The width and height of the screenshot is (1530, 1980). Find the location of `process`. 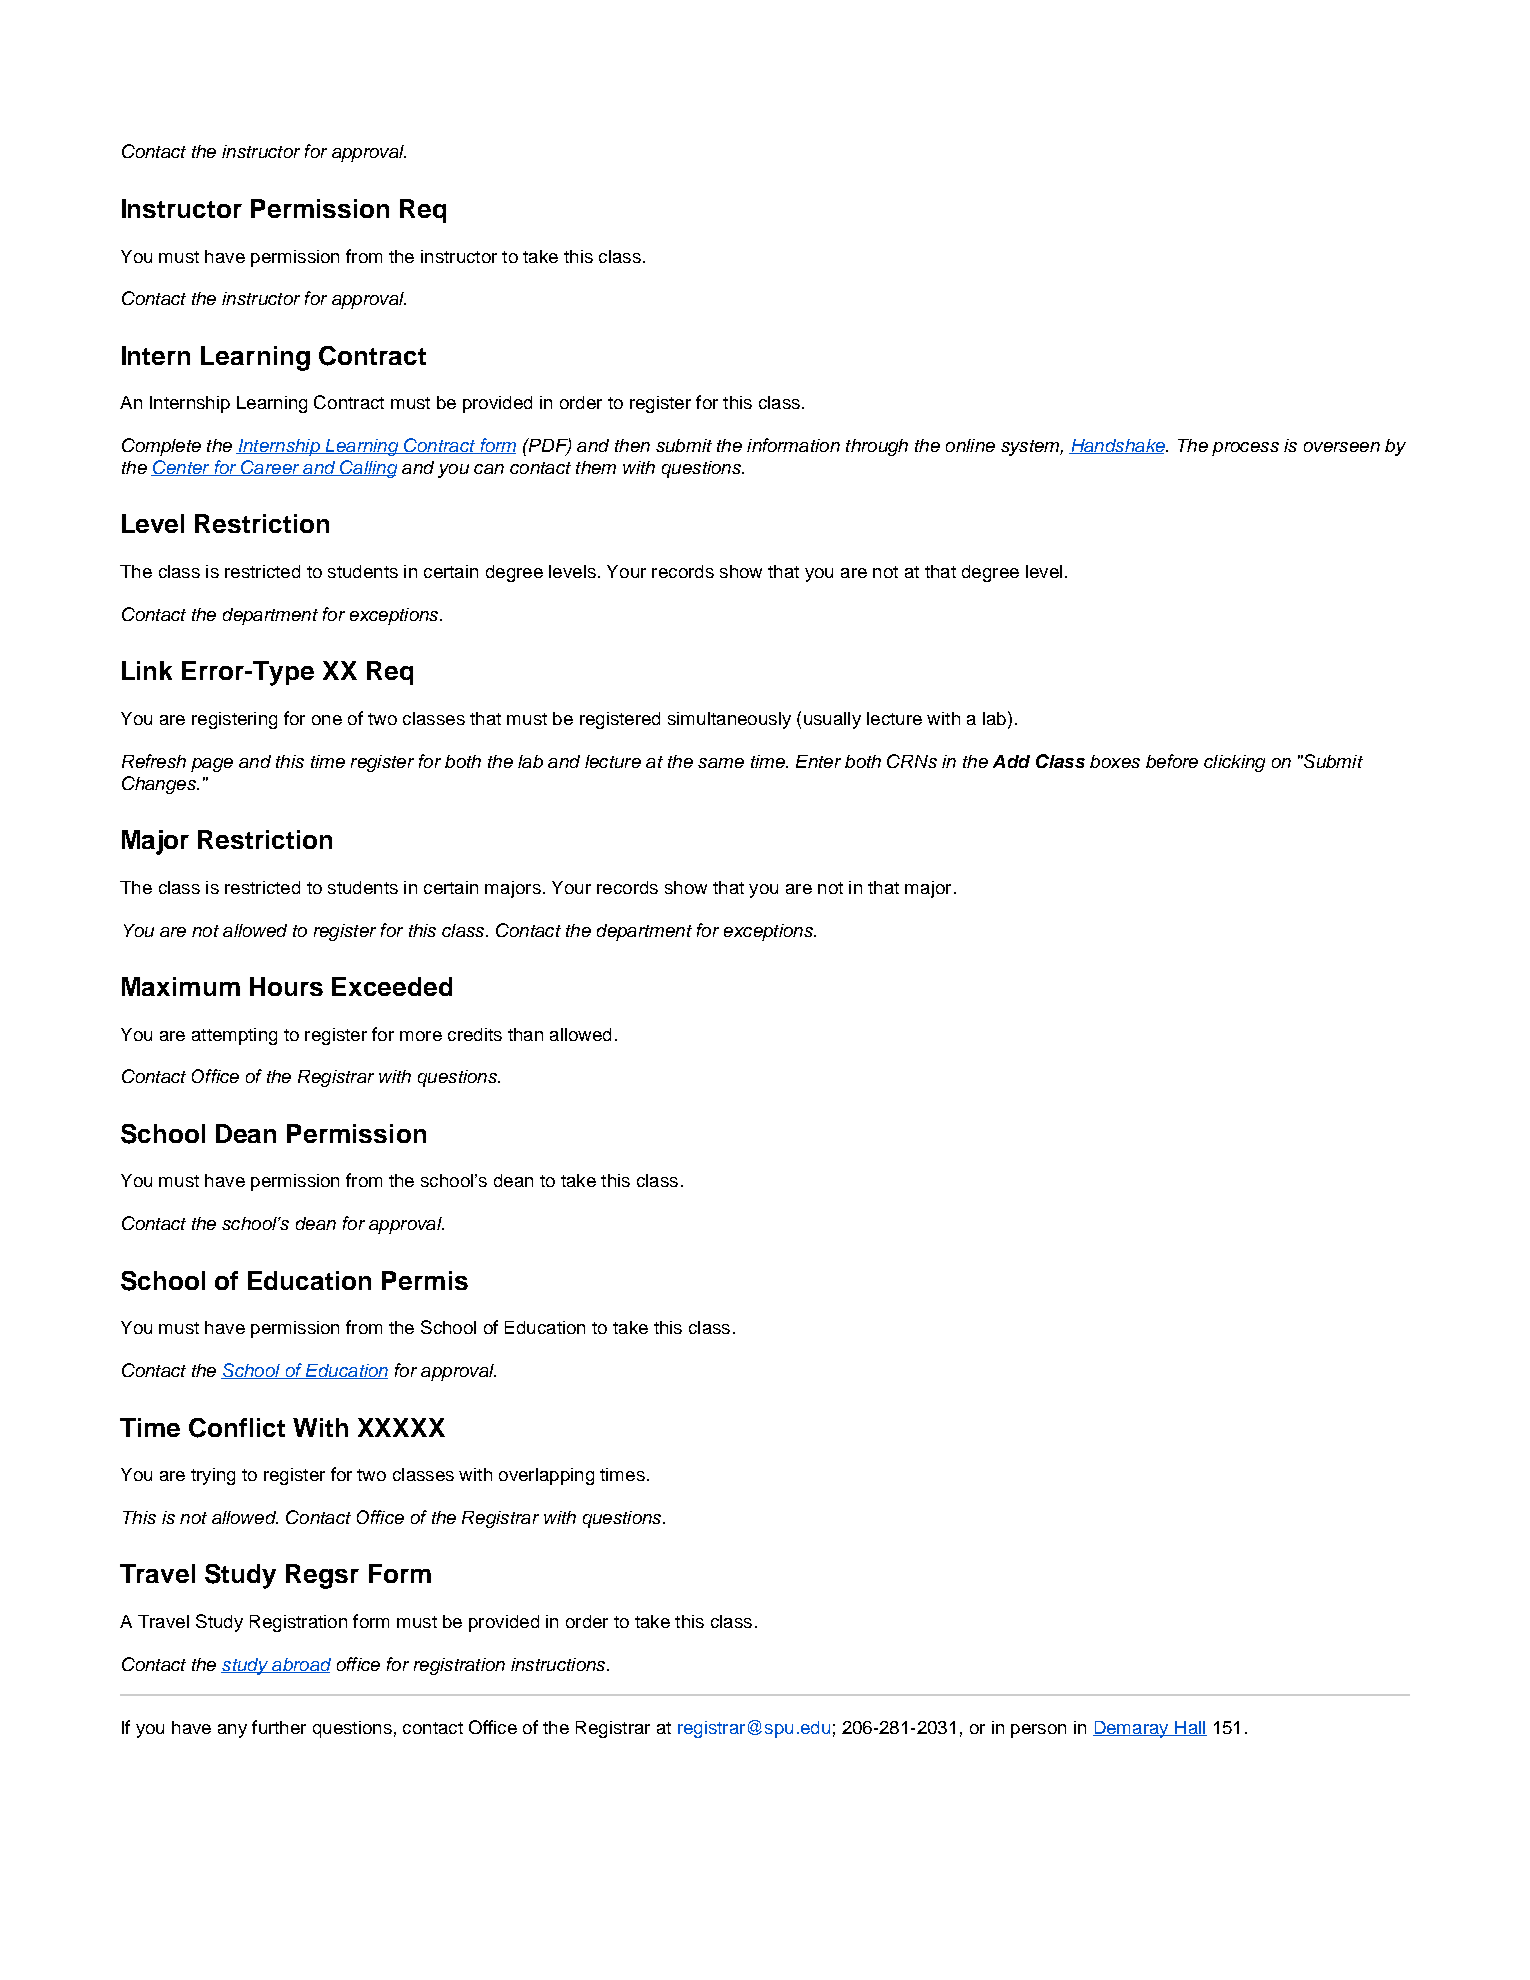

process is located at coordinates (1245, 449).
